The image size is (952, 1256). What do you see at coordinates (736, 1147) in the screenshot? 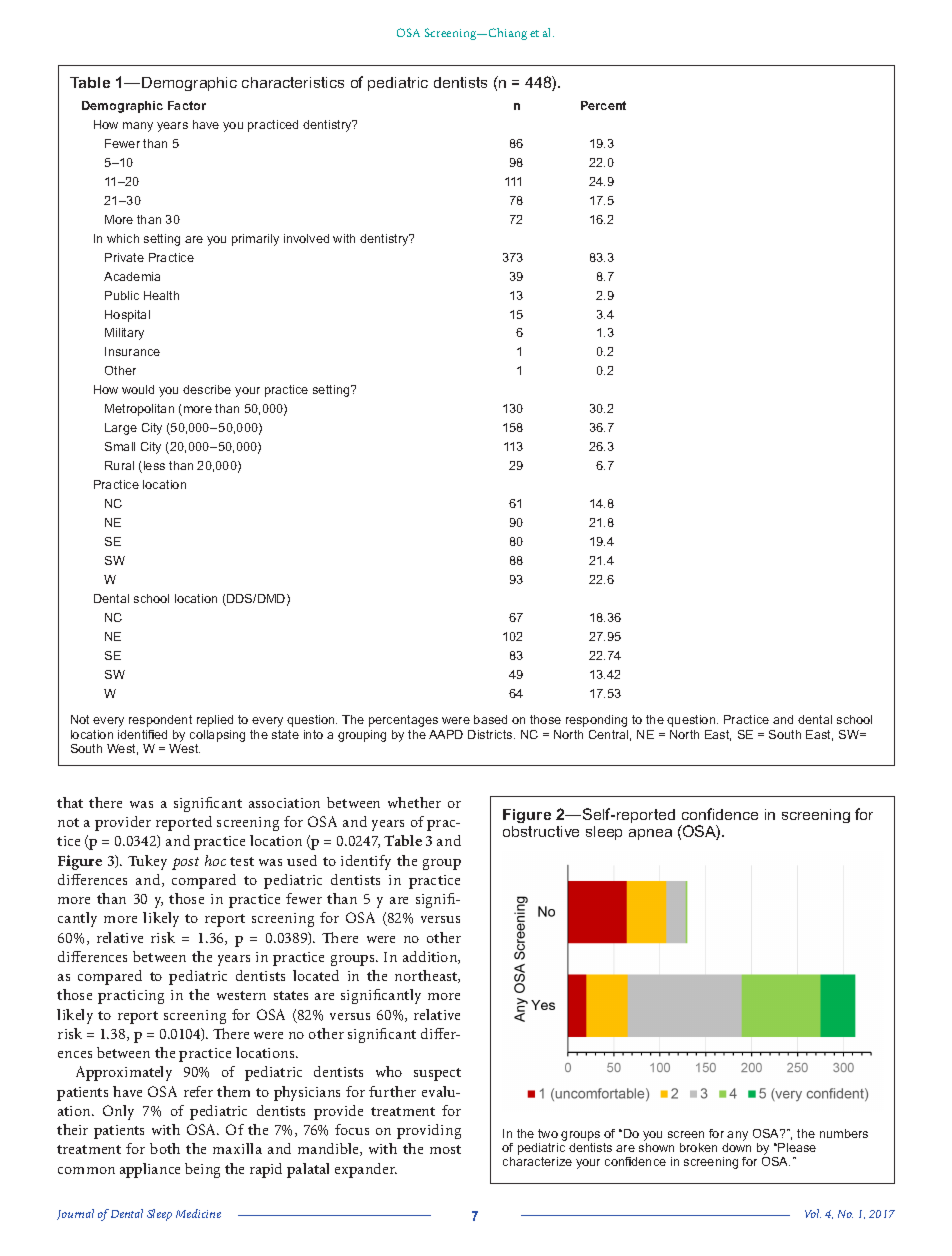
I see `down` at bounding box center [736, 1147].
